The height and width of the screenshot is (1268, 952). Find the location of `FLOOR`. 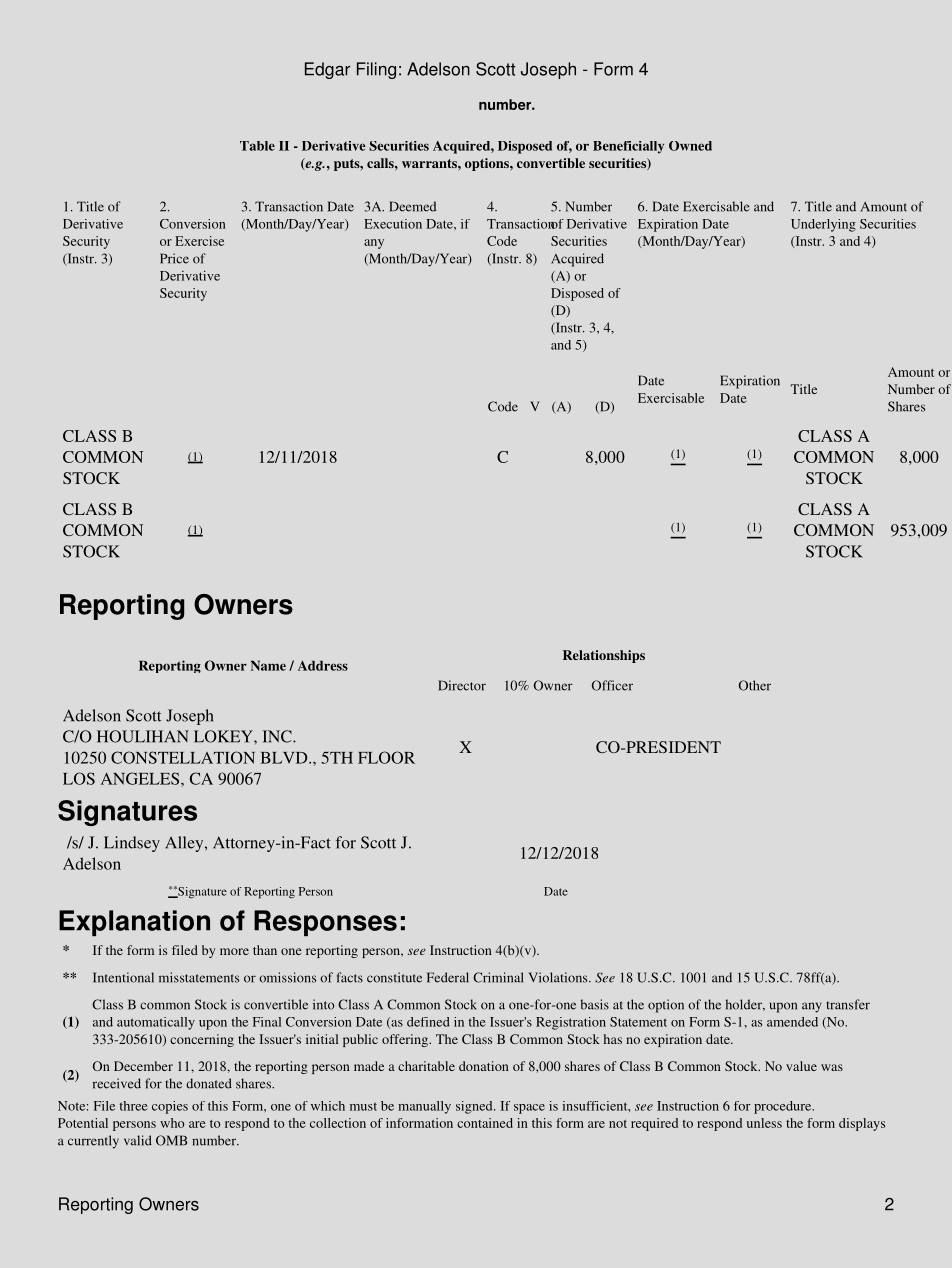

FLOOR is located at coordinates (386, 757).
